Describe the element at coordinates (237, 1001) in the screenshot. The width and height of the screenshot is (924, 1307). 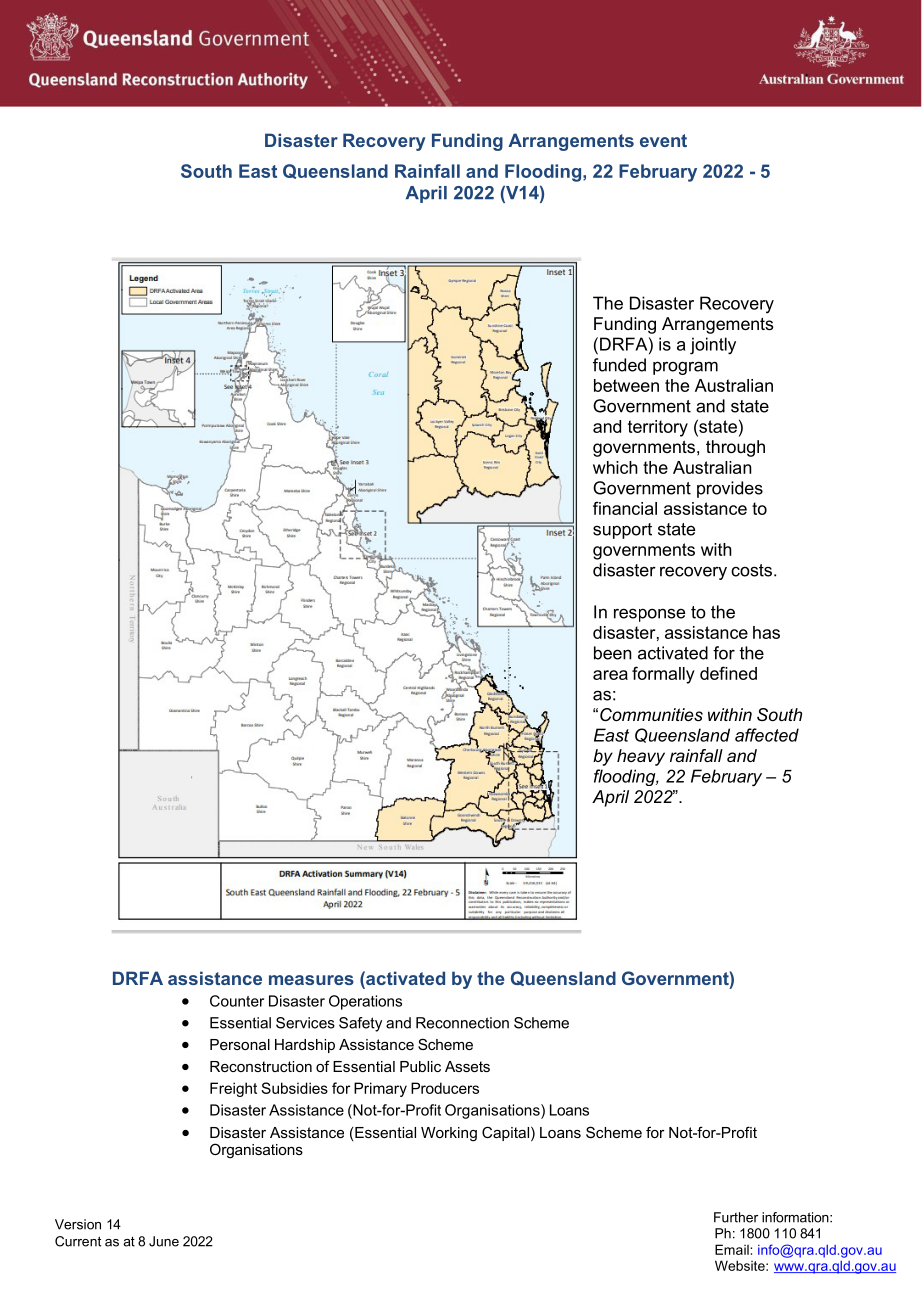
I see `Counter` at that location.
